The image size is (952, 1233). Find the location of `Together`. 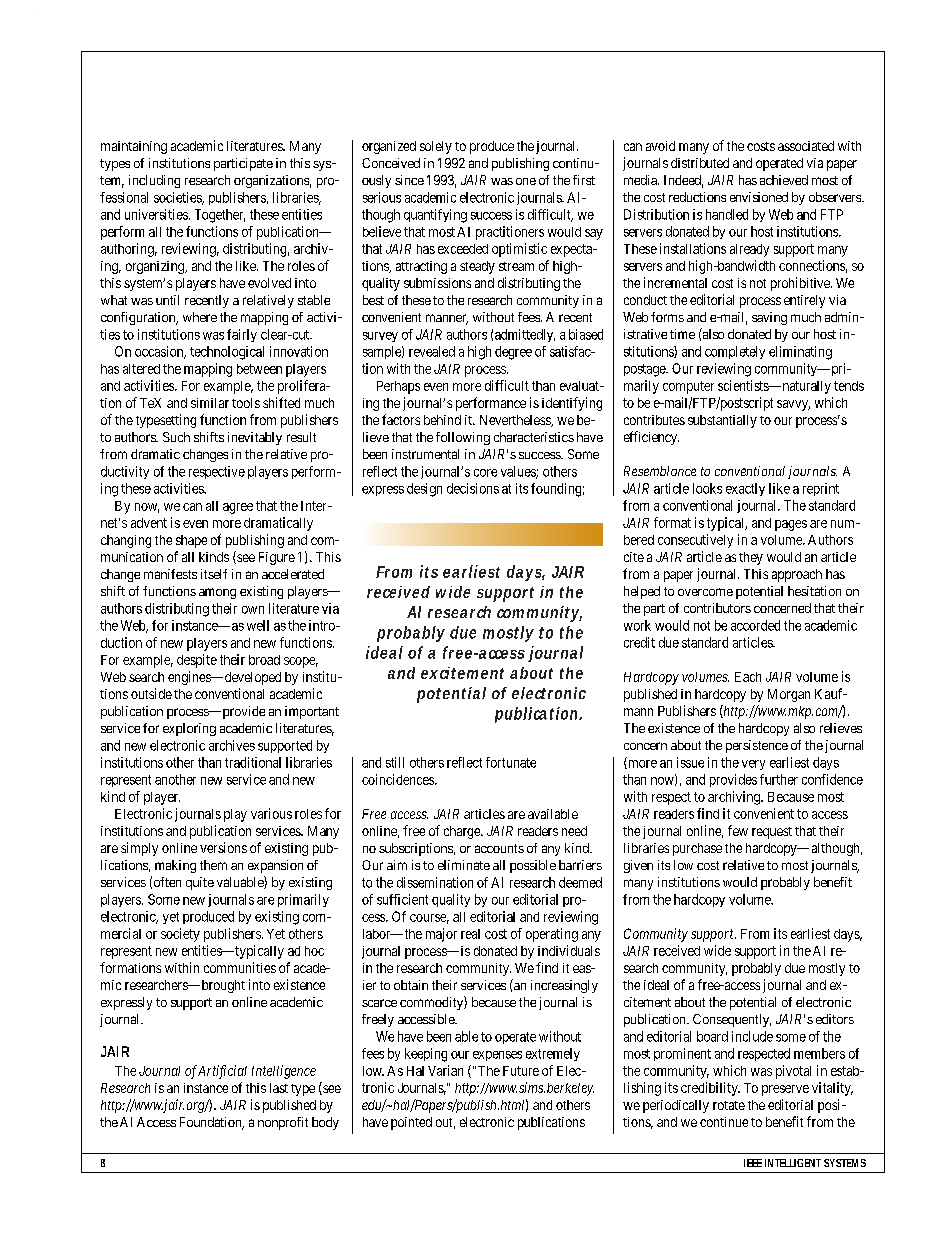

Together is located at coordinates (220, 216).
